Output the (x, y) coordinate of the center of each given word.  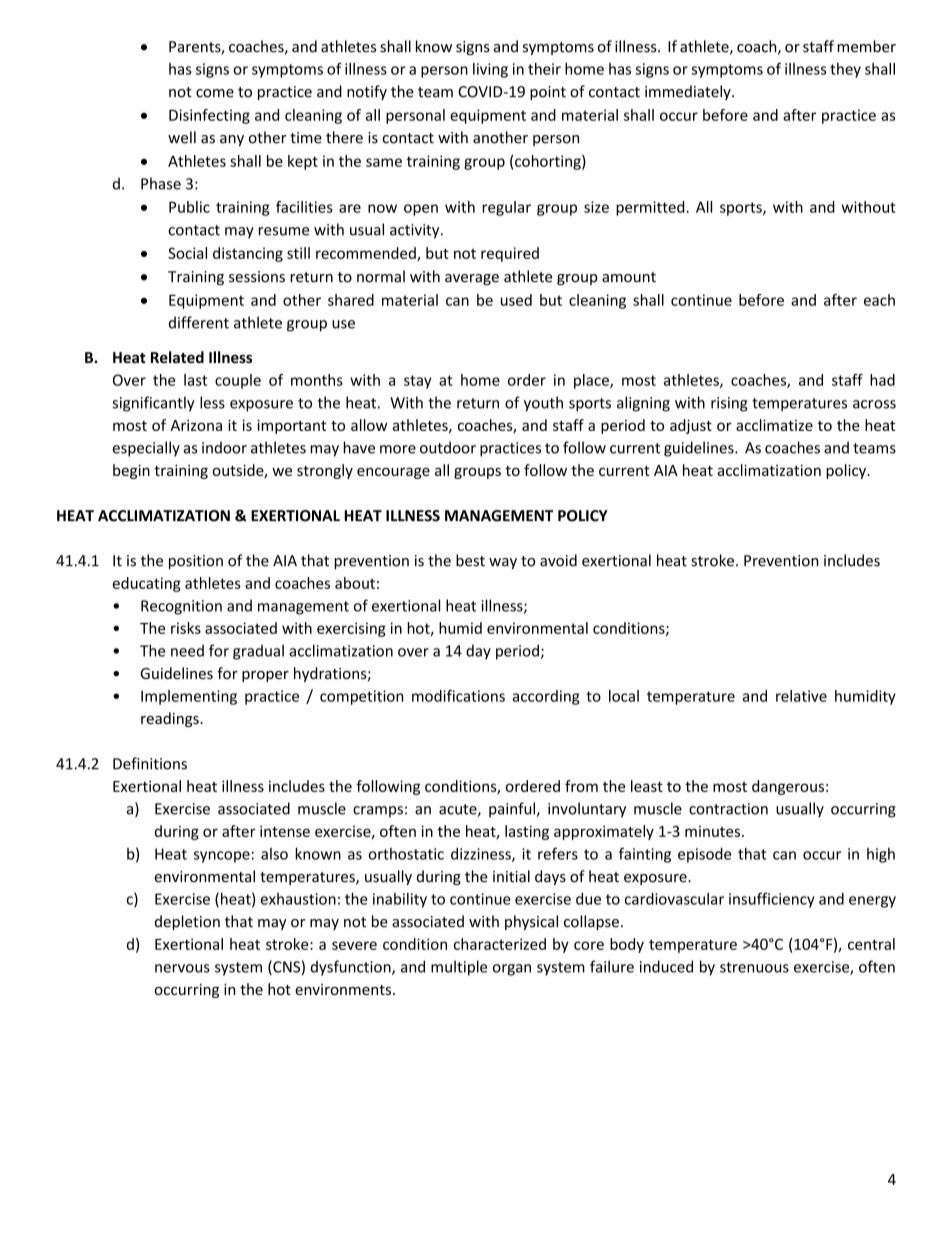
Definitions (150, 763)
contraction (728, 809)
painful (512, 810)
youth (543, 404)
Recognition (181, 607)
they (845, 70)
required (510, 254)
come (215, 93)
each (879, 300)
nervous (182, 968)
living (490, 70)
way (503, 563)
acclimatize (774, 425)
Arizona (196, 425)
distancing (248, 254)
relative (801, 696)
